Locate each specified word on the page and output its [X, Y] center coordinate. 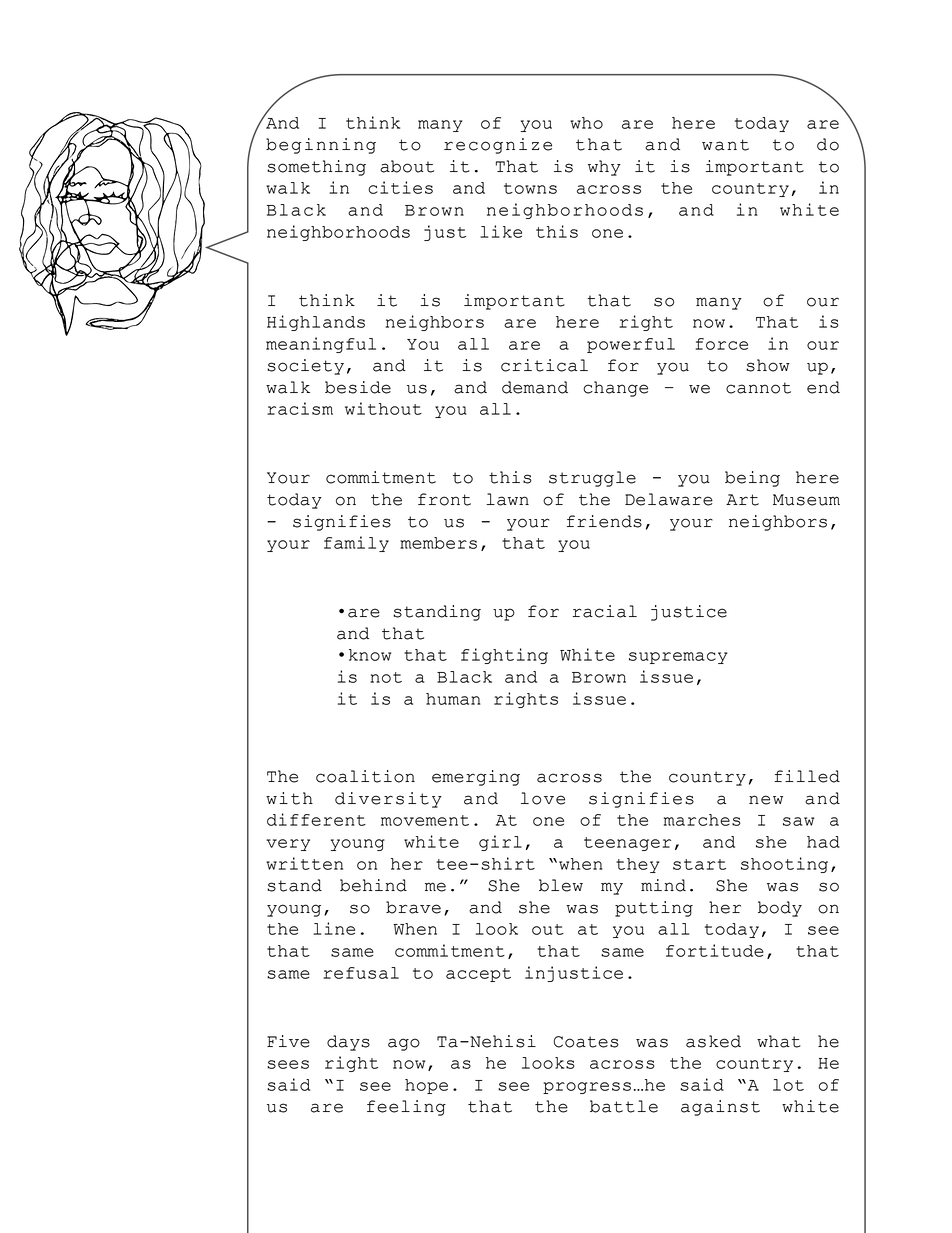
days [348, 1043]
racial [605, 611]
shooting [784, 865]
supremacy [678, 658]
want [725, 145]
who [586, 123]
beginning [321, 146]
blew [561, 885]
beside [358, 387]
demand [535, 387]
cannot [758, 388]
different [316, 819]
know [370, 655]
